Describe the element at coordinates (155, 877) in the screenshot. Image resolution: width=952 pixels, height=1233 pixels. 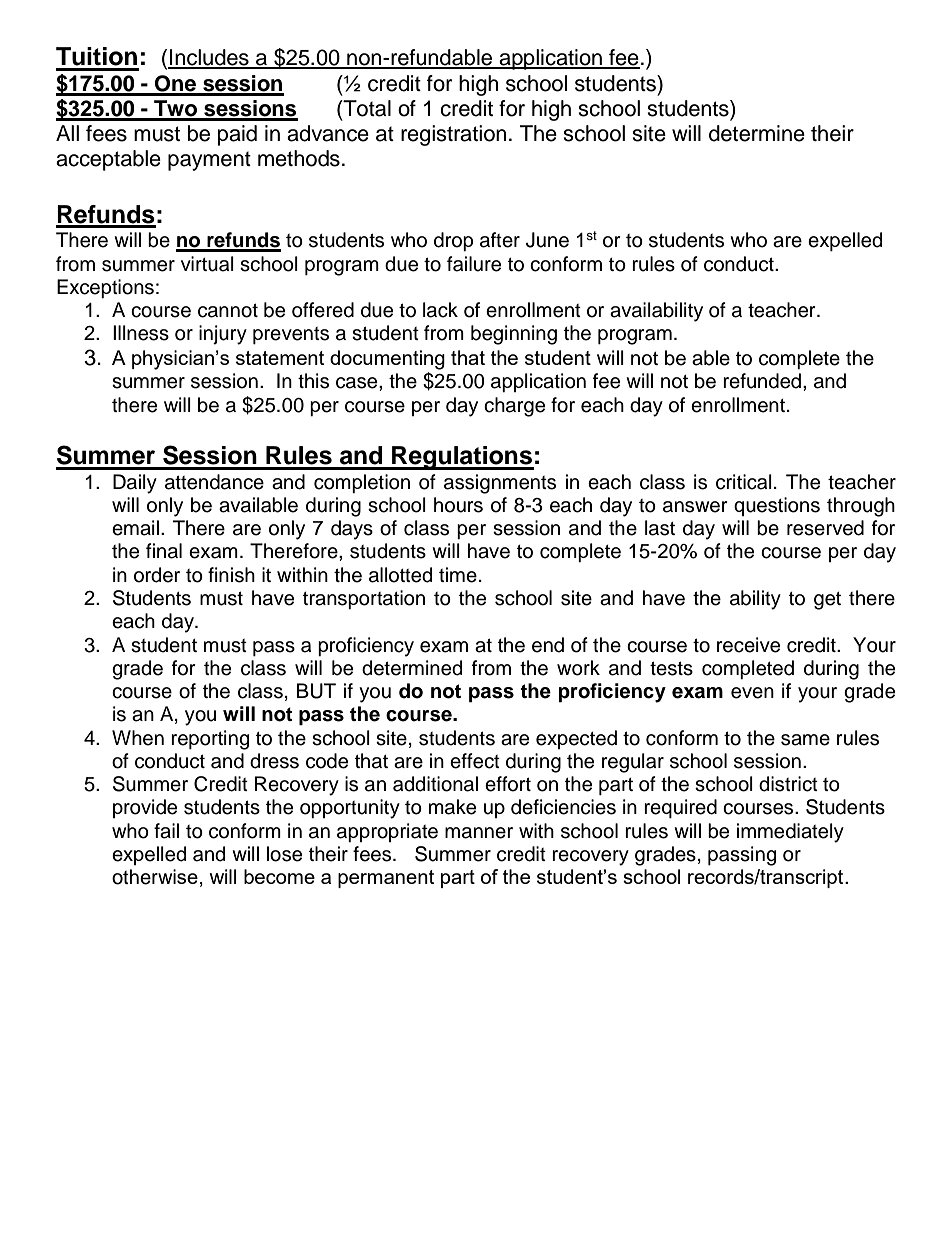
I see `otherwise` at that location.
